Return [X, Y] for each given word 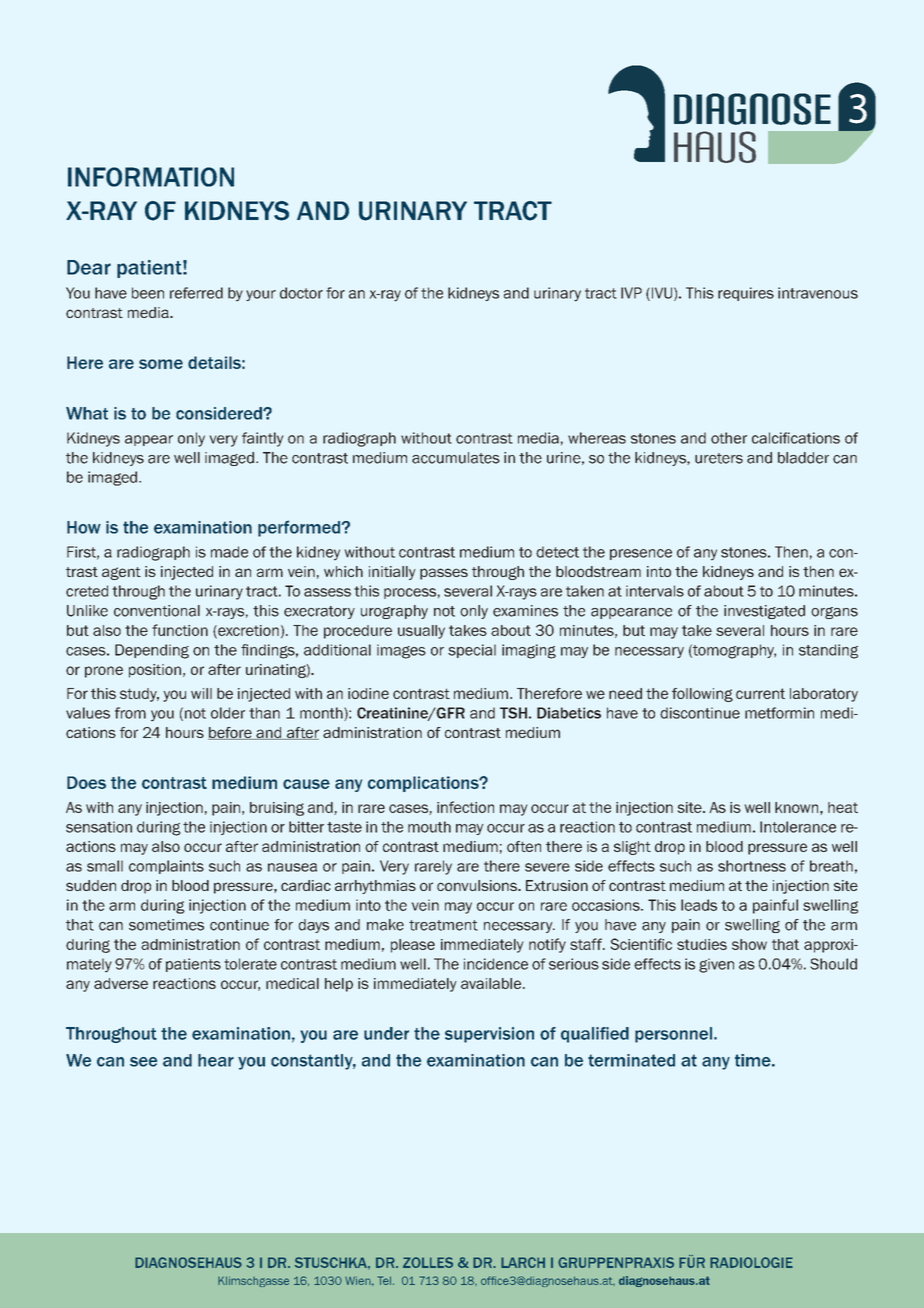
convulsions [478, 885]
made [229, 552]
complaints [166, 867]
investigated [764, 612]
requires [746, 294]
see [144, 1062]
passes [444, 574]
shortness [752, 866]
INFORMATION [151, 177]
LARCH [523, 1262]
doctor [301, 293]
